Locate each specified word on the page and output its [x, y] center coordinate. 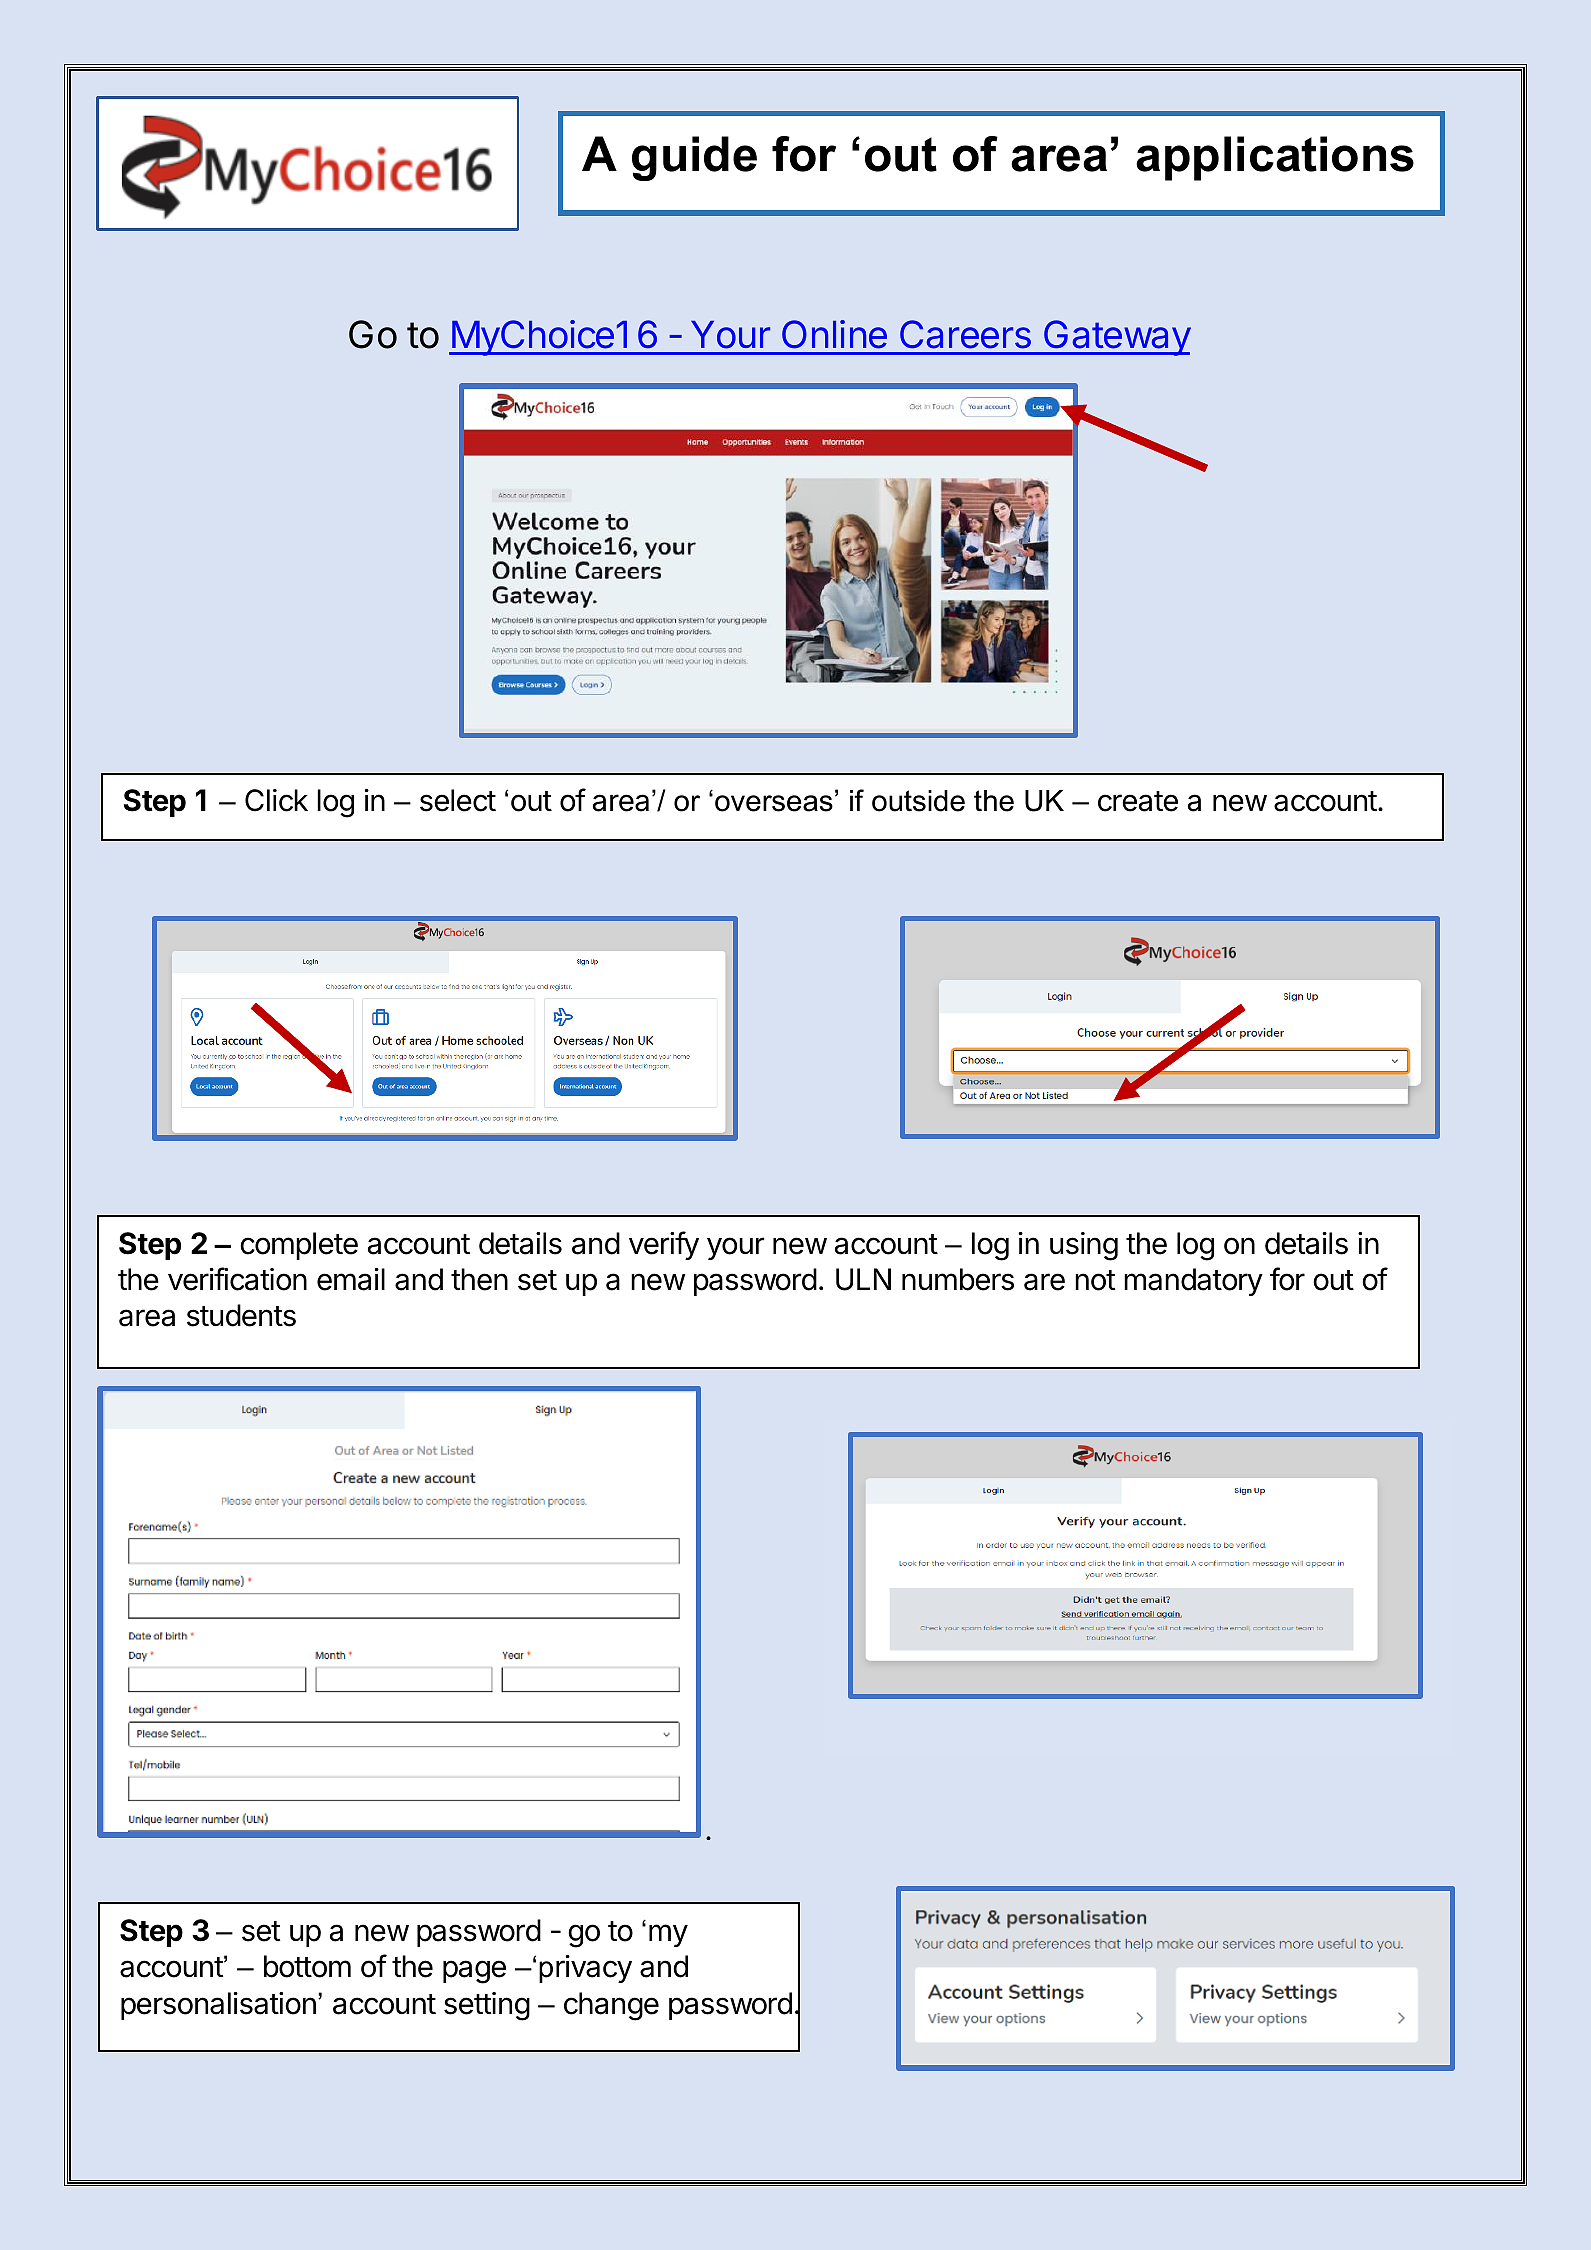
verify [664, 1245]
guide [694, 158]
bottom [307, 1966]
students [241, 1315]
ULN [863, 1279]
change [611, 2006]
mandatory [1193, 1282]
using [1084, 1246]
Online [834, 334]
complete [299, 1246]
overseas [774, 803]
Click [276, 800]
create [1138, 801]
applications [1275, 158]
